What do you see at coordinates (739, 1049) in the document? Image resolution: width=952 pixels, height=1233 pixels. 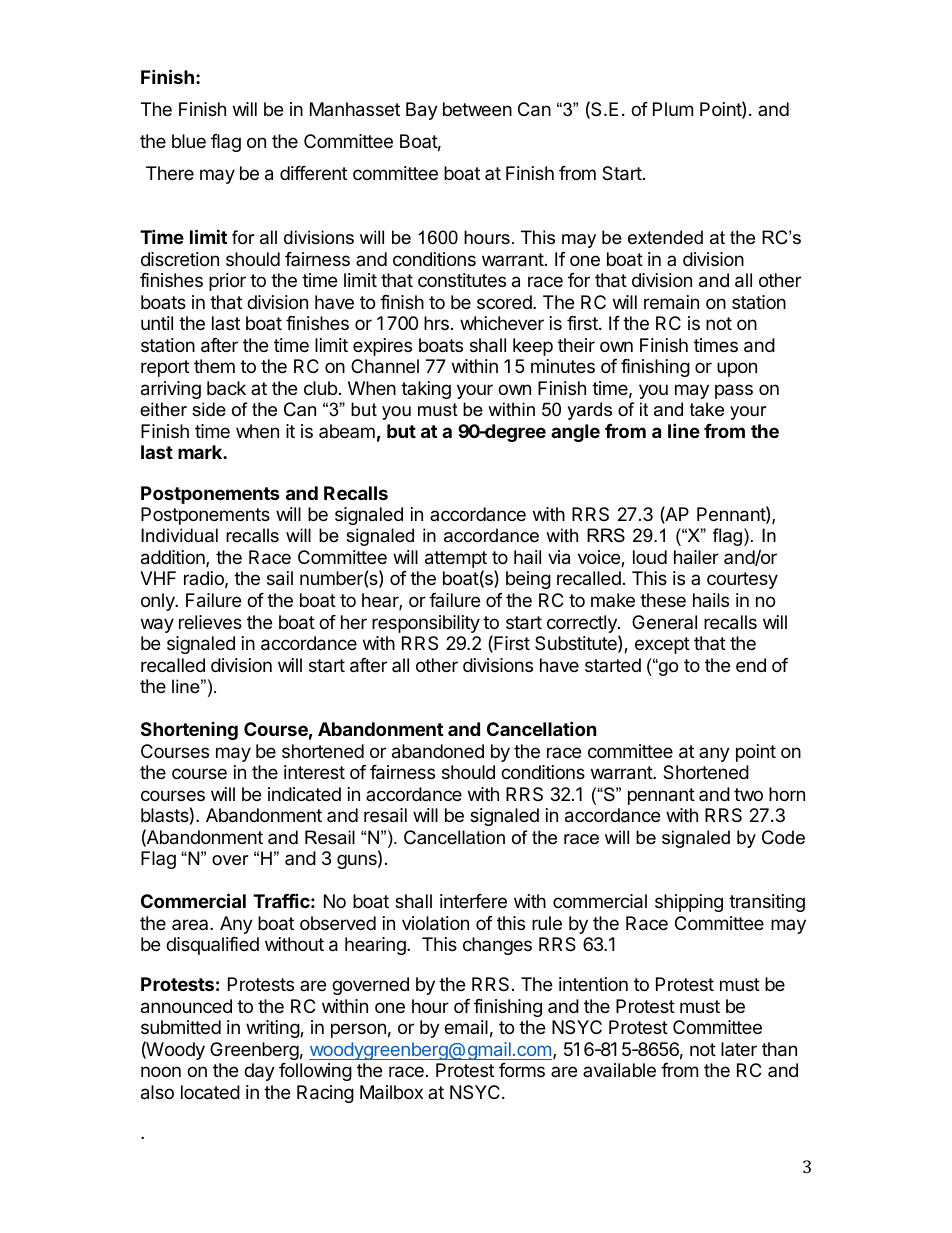 I see `later` at bounding box center [739, 1049].
